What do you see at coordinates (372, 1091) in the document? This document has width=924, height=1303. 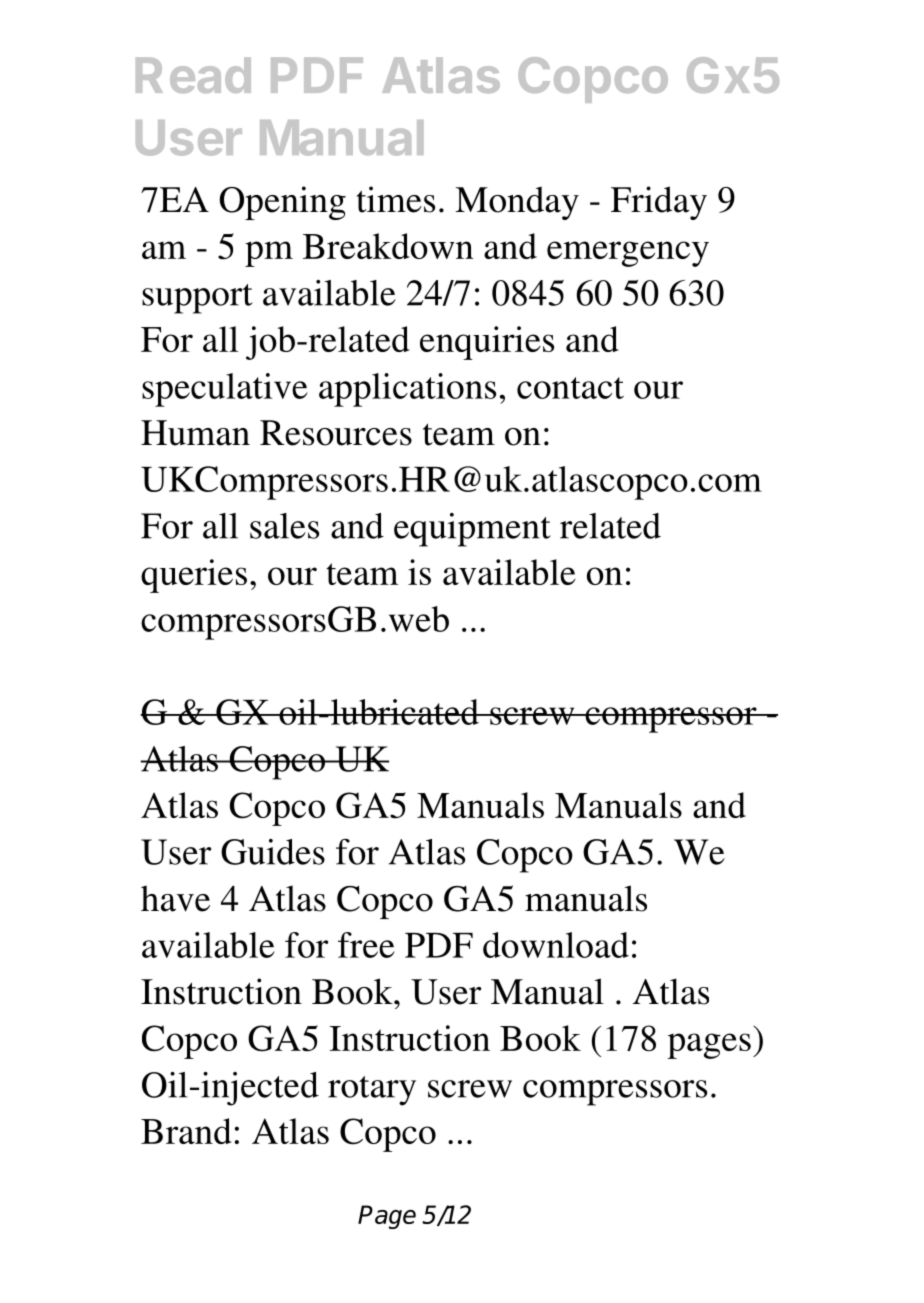 I see `rotary` at bounding box center [372, 1091].
